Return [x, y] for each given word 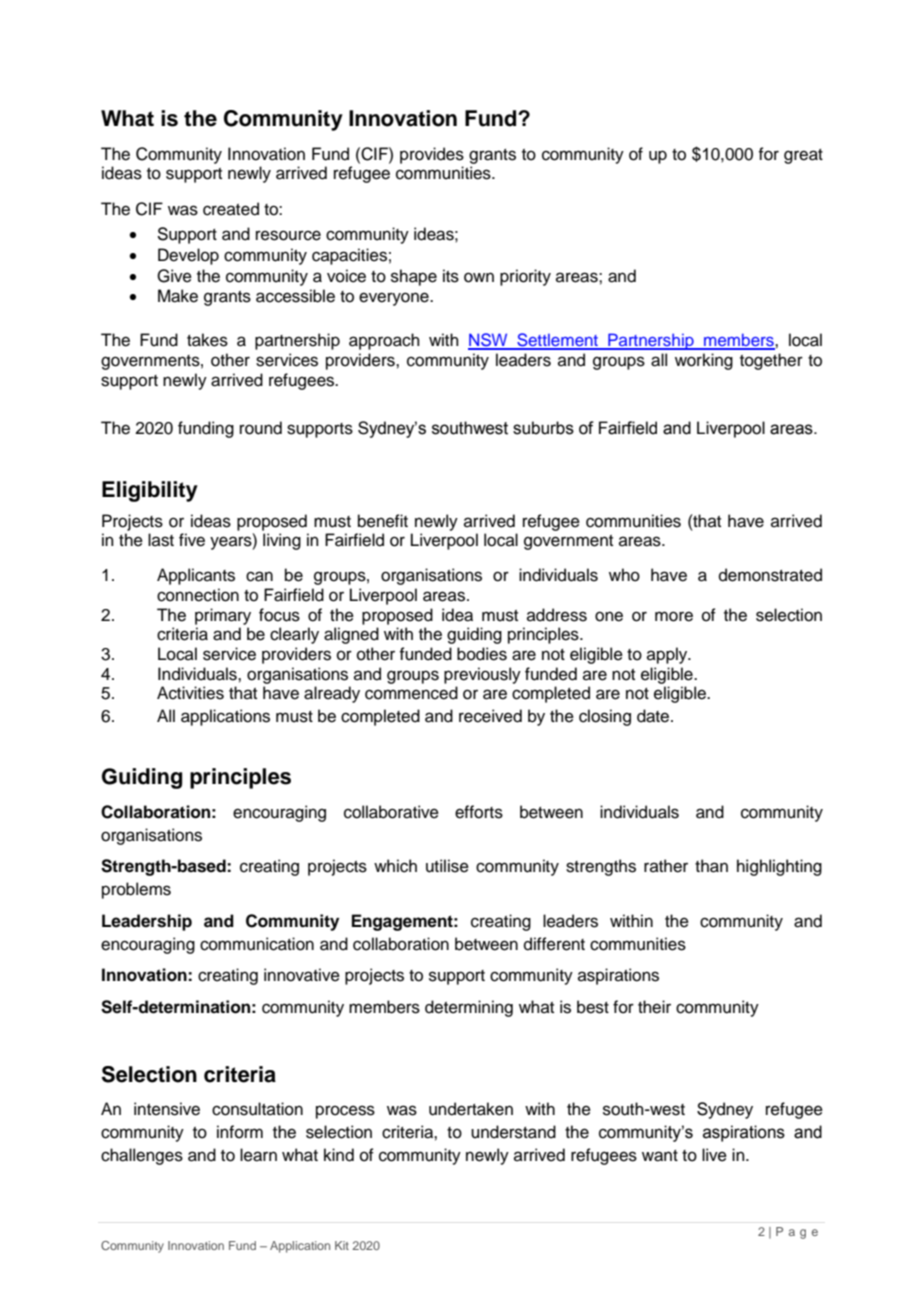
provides [432, 155]
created [231, 209]
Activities [190, 693]
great [803, 156]
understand [513, 1132]
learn [258, 1155]
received [490, 716]
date [654, 716]
